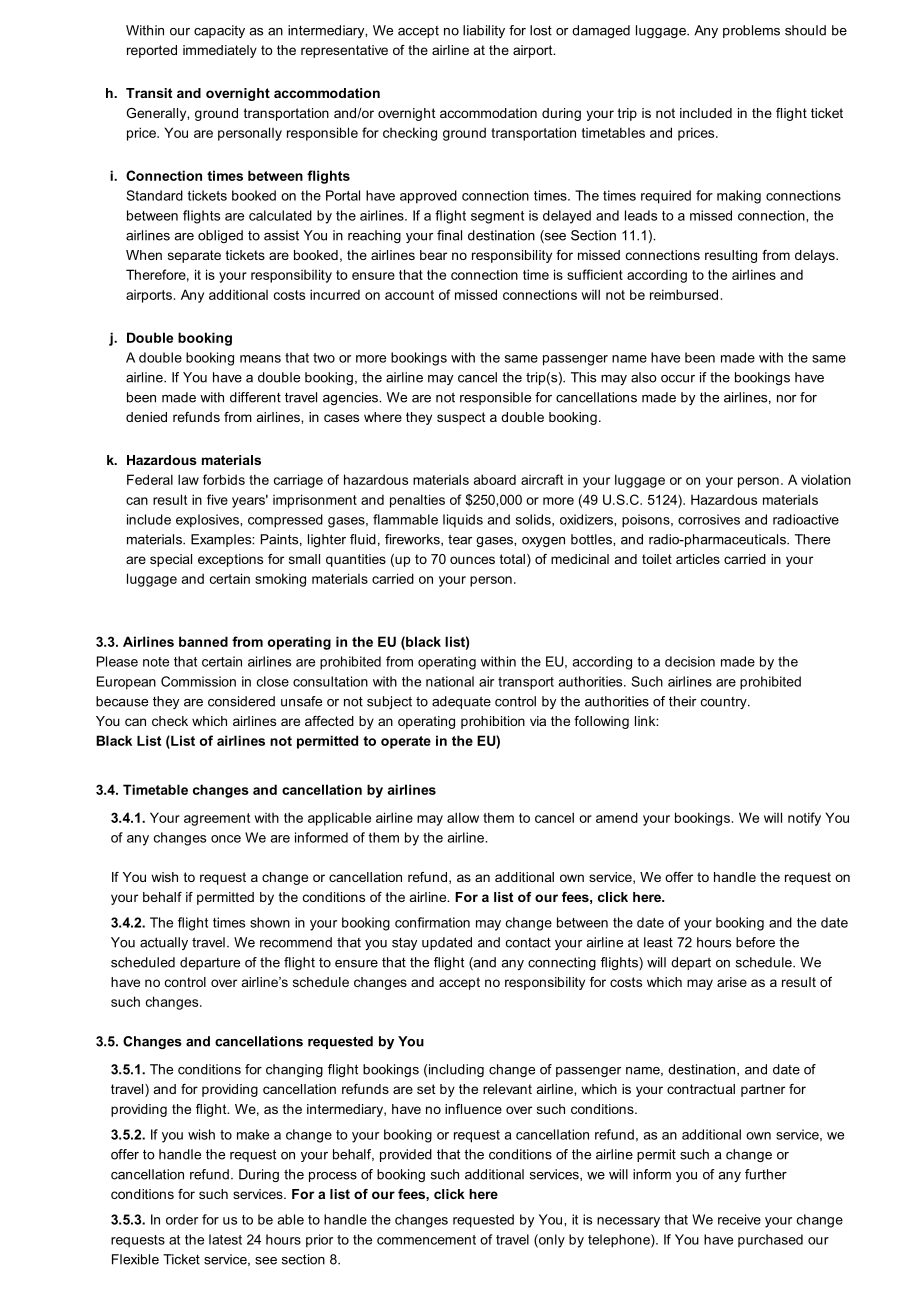 The width and height of the screenshot is (924, 1308). What do you see at coordinates (426, 1240) in the screenshot?
I see `commencement` at bounding box center [426, 1240].
